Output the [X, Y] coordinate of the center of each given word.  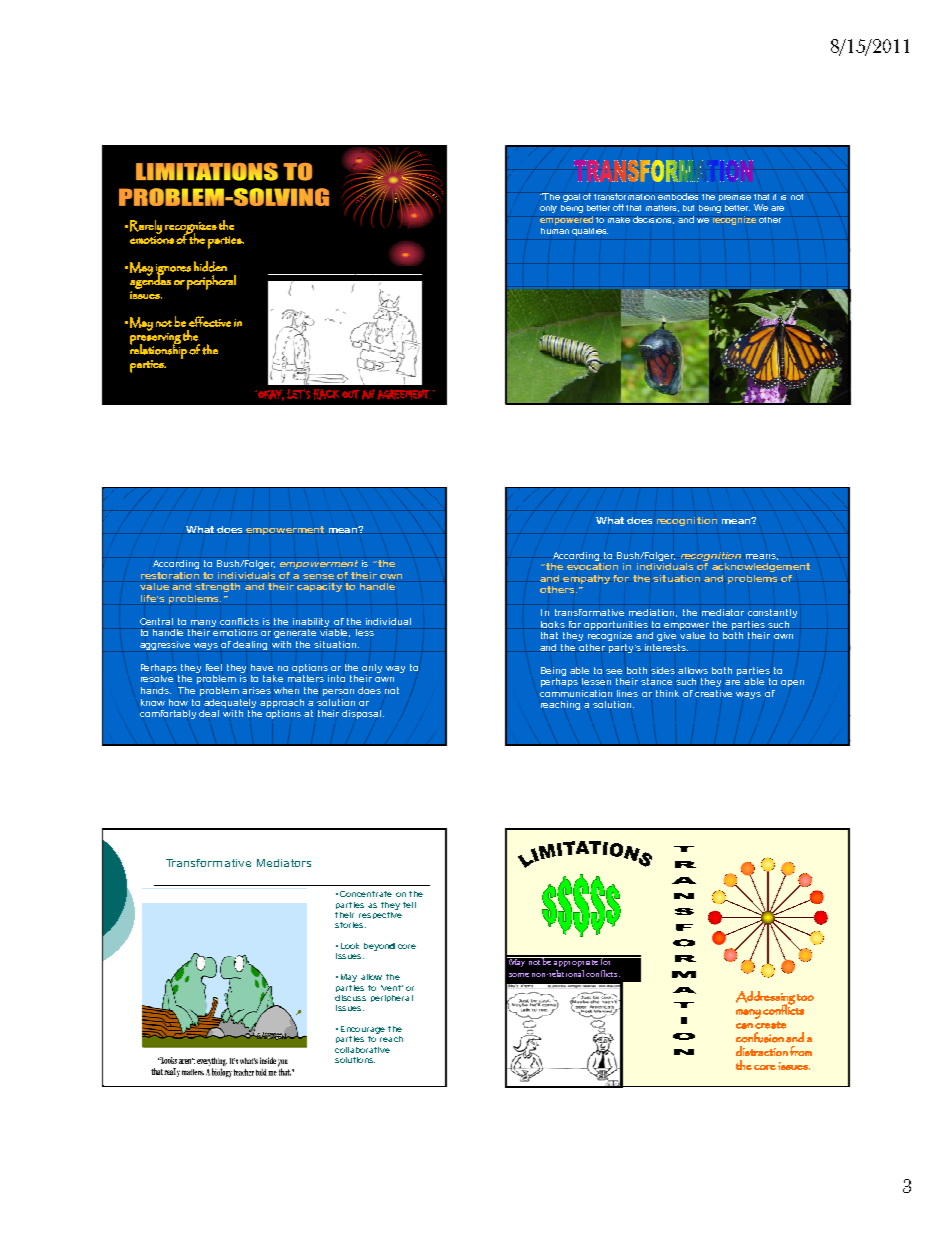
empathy [586, 579]
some [519, 975]
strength [217, 587]
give [666, 636]
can [744, 1026]
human [555, 231]
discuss [350, 998]
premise [735, 198]
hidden [210, 266]
